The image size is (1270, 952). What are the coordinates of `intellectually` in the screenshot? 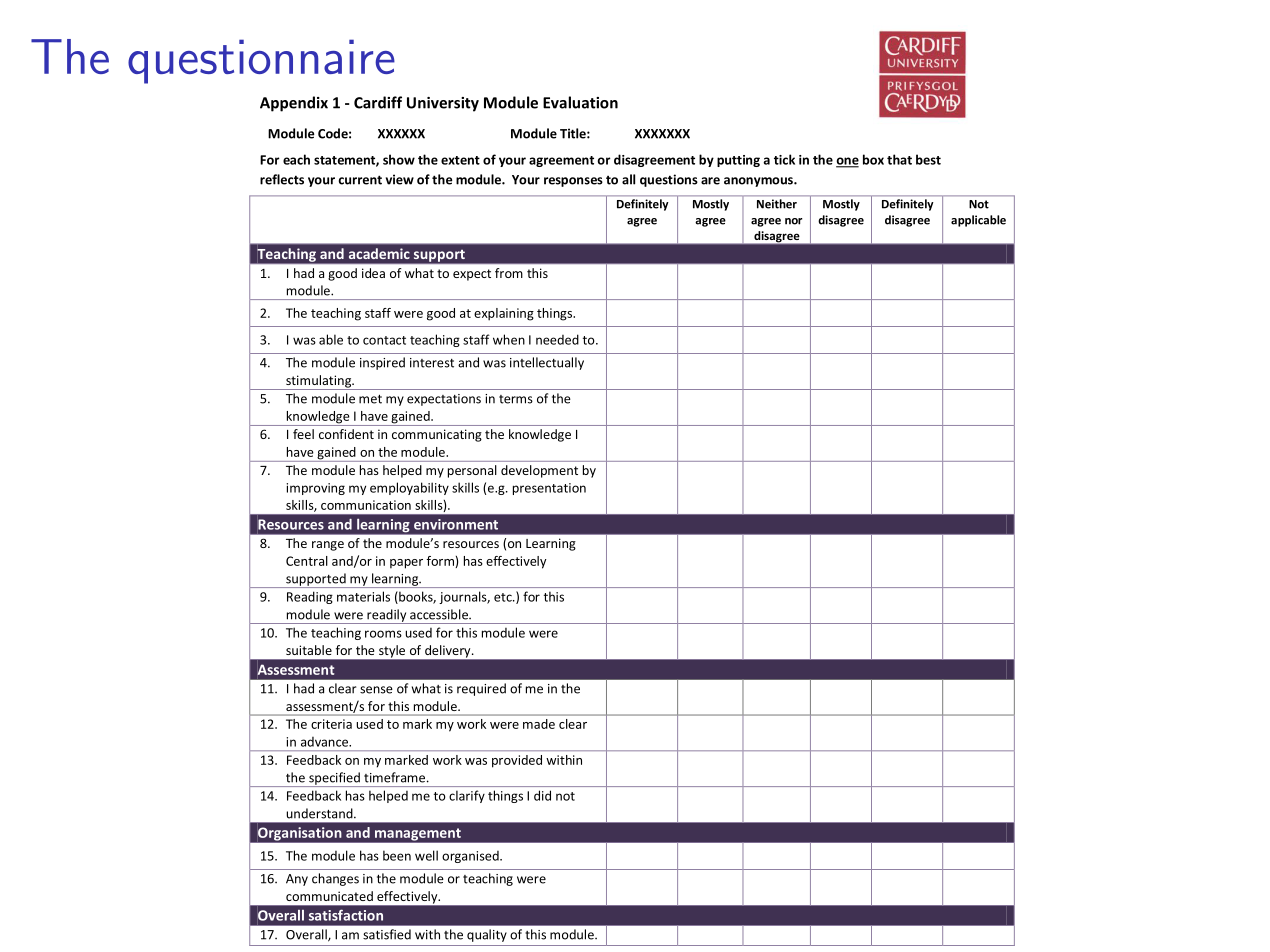 It's located at (547, 363).
